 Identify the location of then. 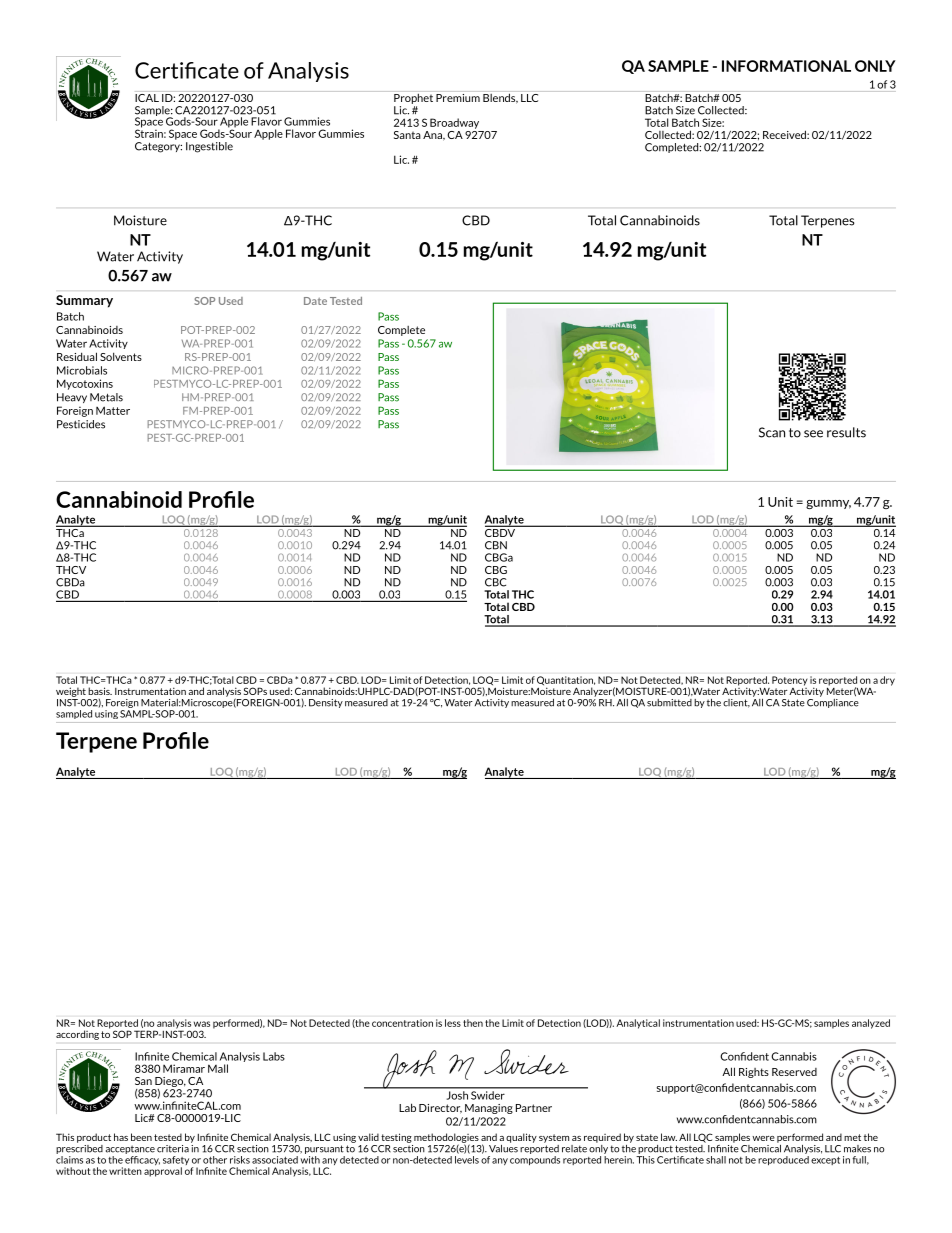
(473, 1023).
